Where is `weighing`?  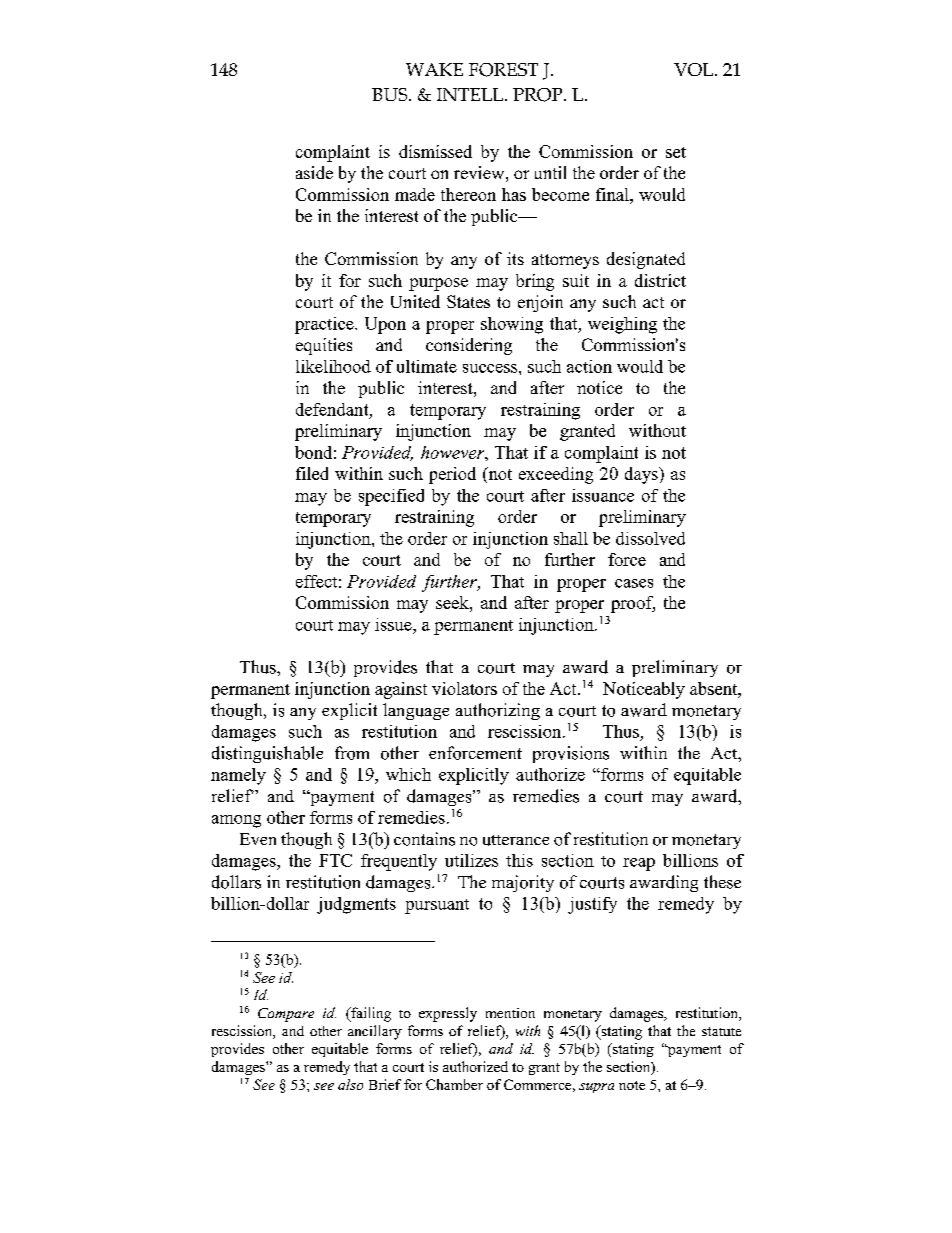 weighing is located at coordinates (622, 325).
